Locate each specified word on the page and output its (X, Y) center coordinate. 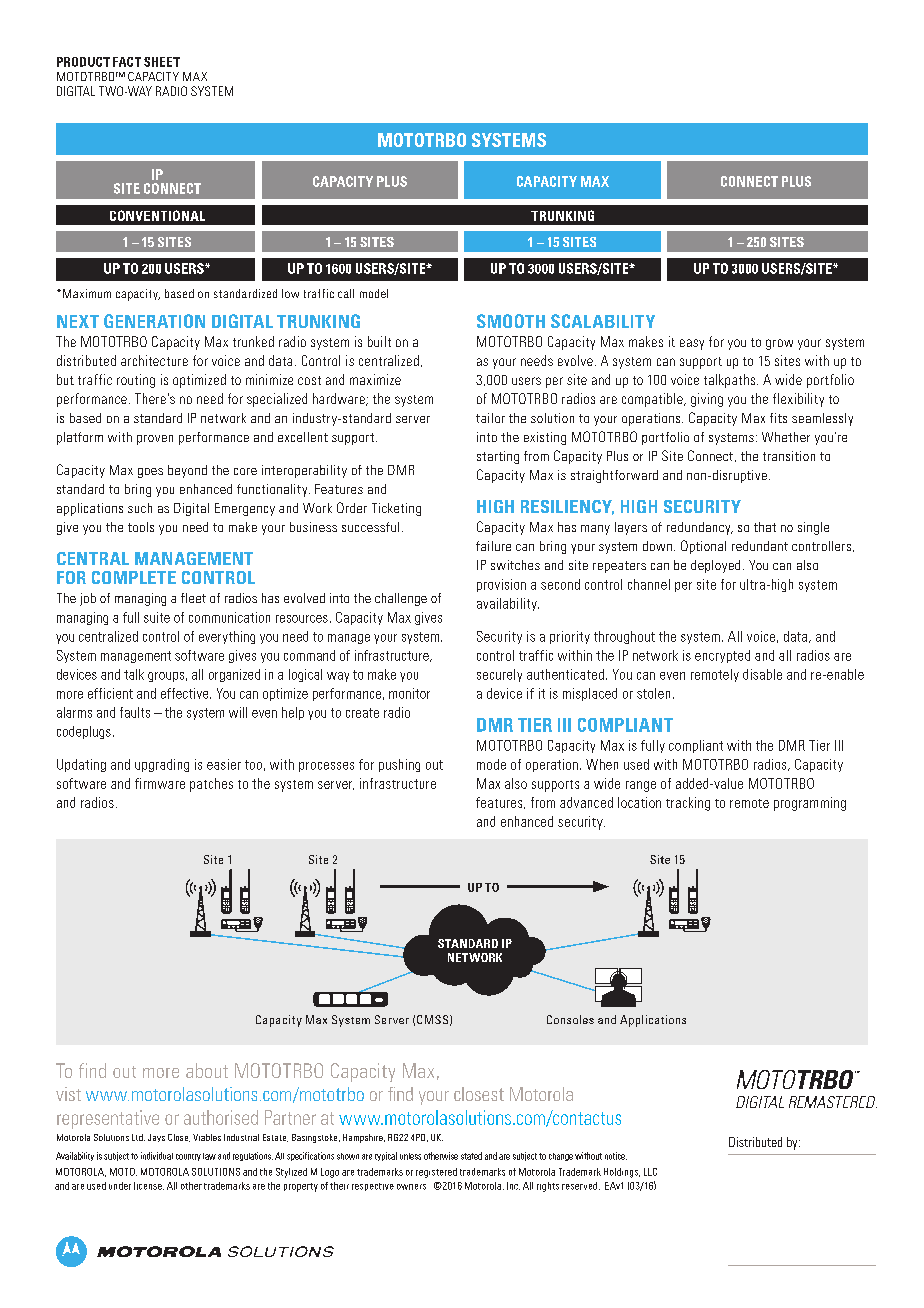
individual (157, 1156)
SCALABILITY (603, 321)
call (346, 293)
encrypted (722, 656)
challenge (401, 599)
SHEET (162, 62)
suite (157, 617)
